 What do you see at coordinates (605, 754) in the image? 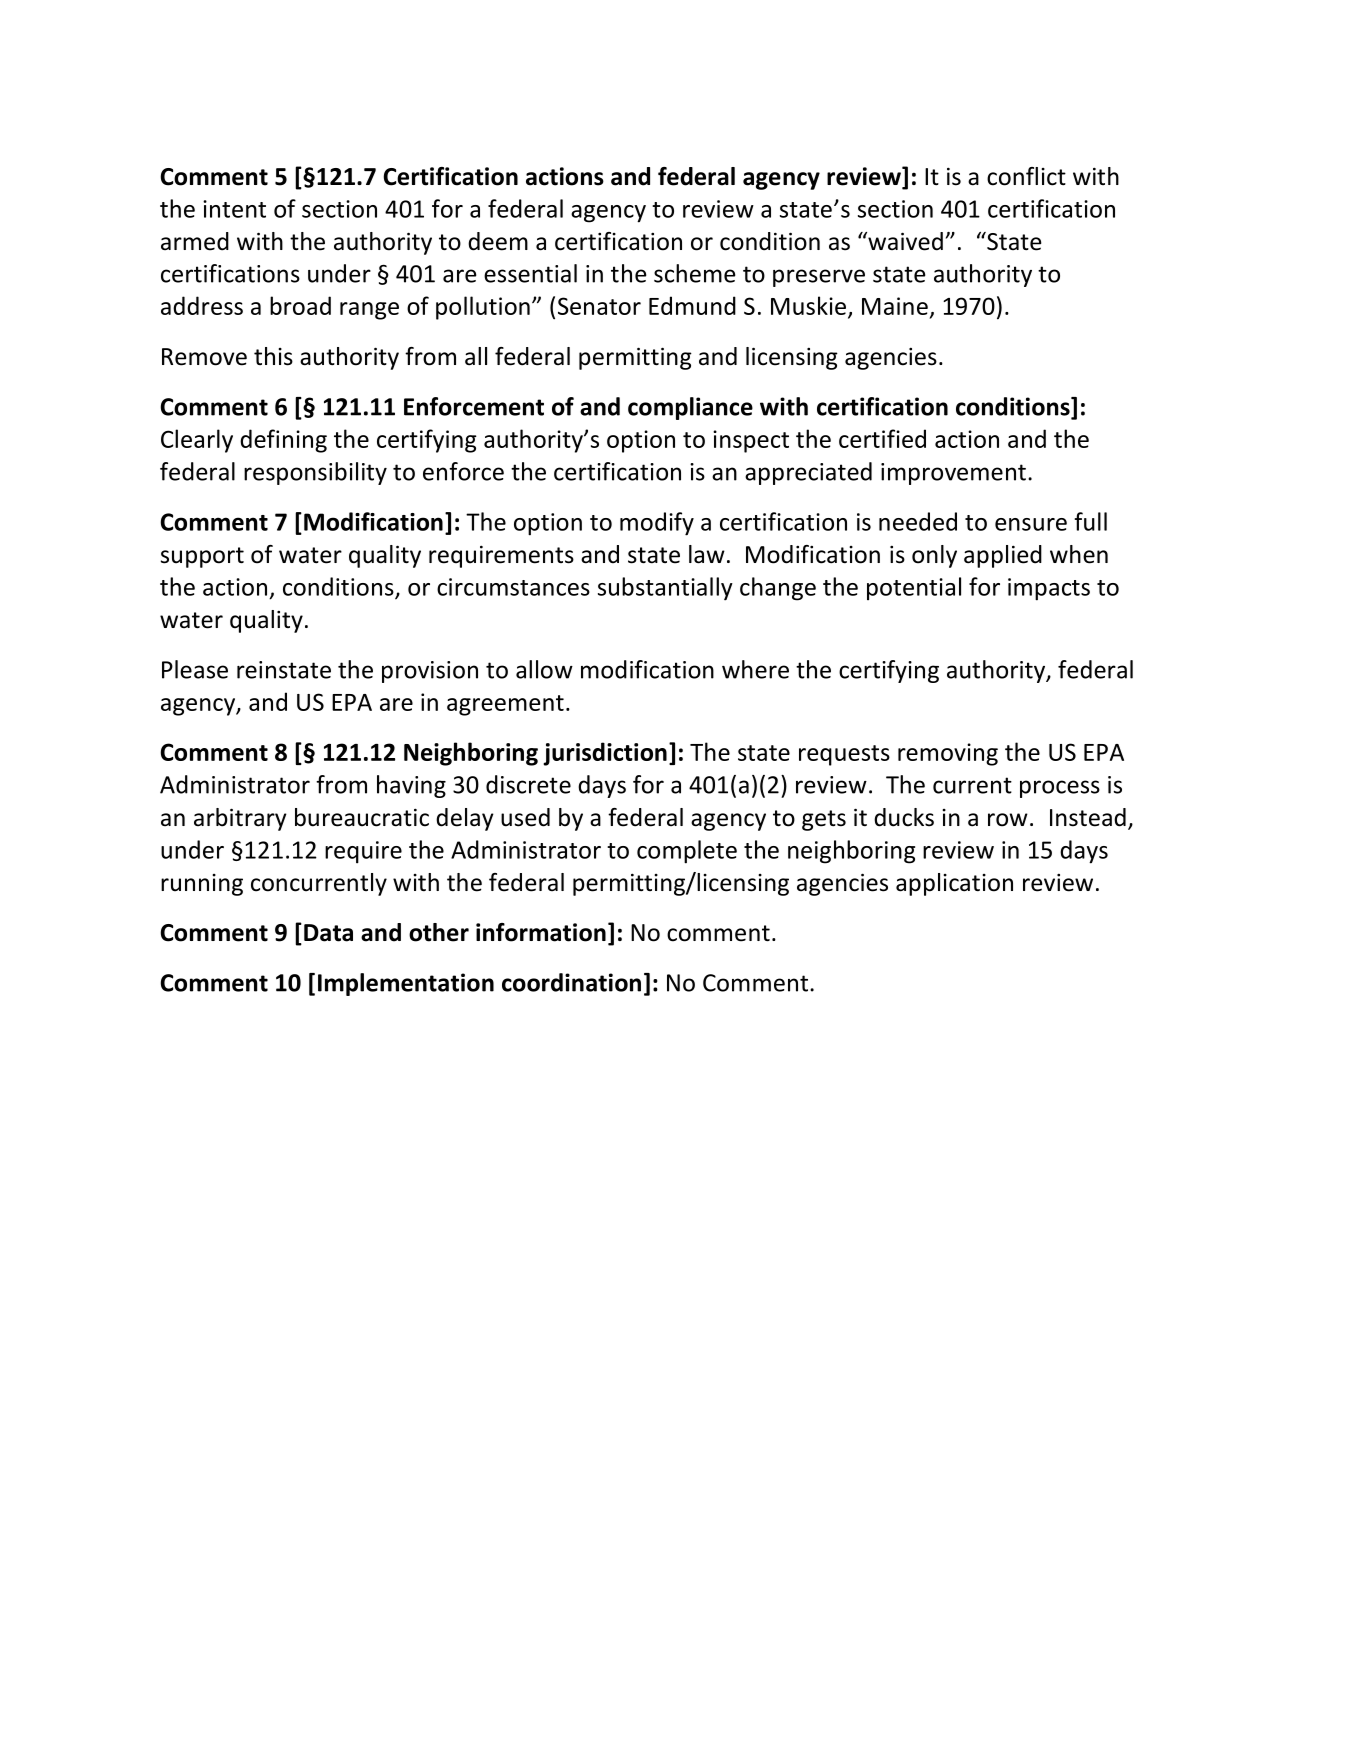
I see `jurisdiction` at bounding box center [605, 754].
